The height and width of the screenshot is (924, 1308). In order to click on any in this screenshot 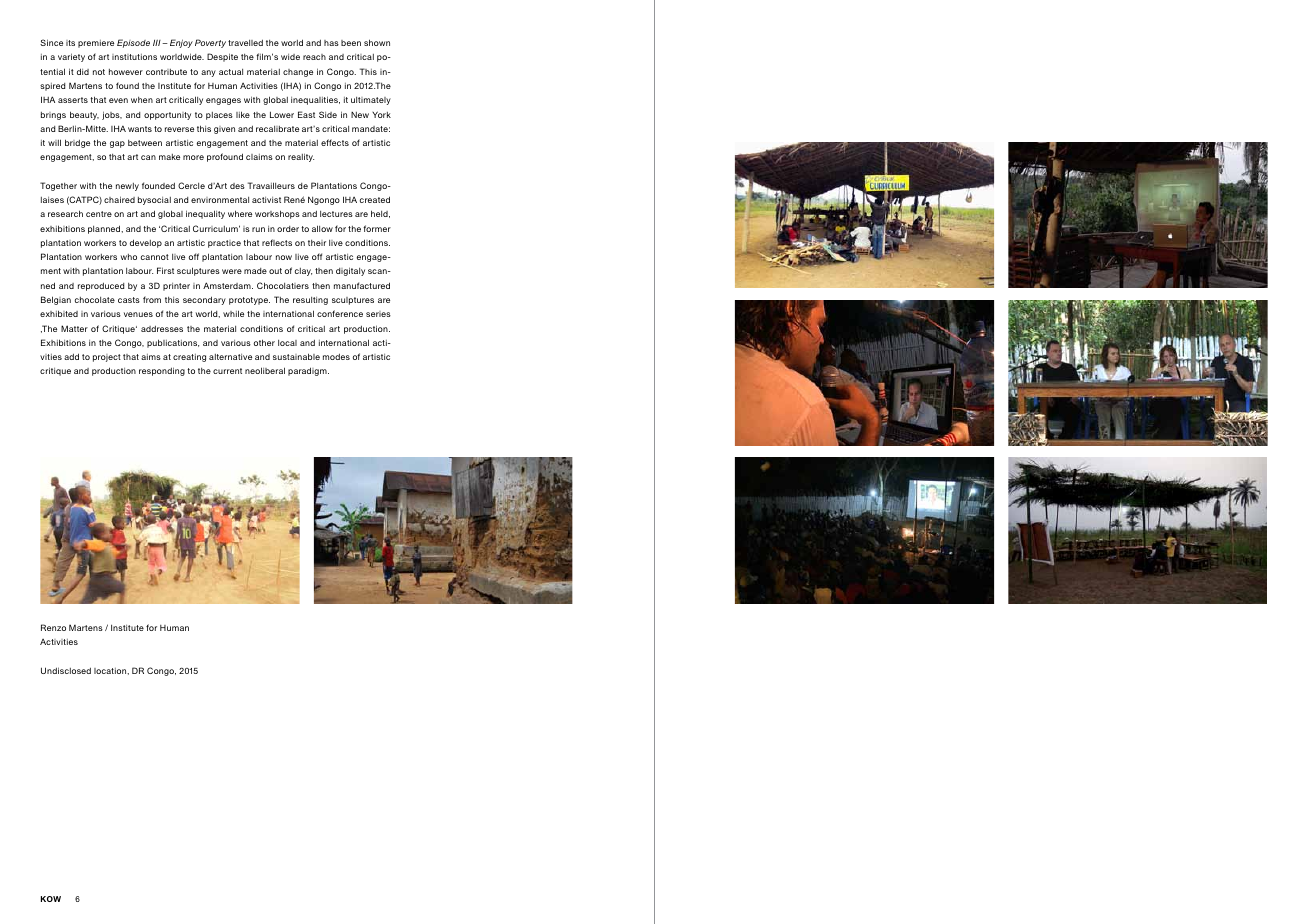, I will do `click(208, 73)`.
